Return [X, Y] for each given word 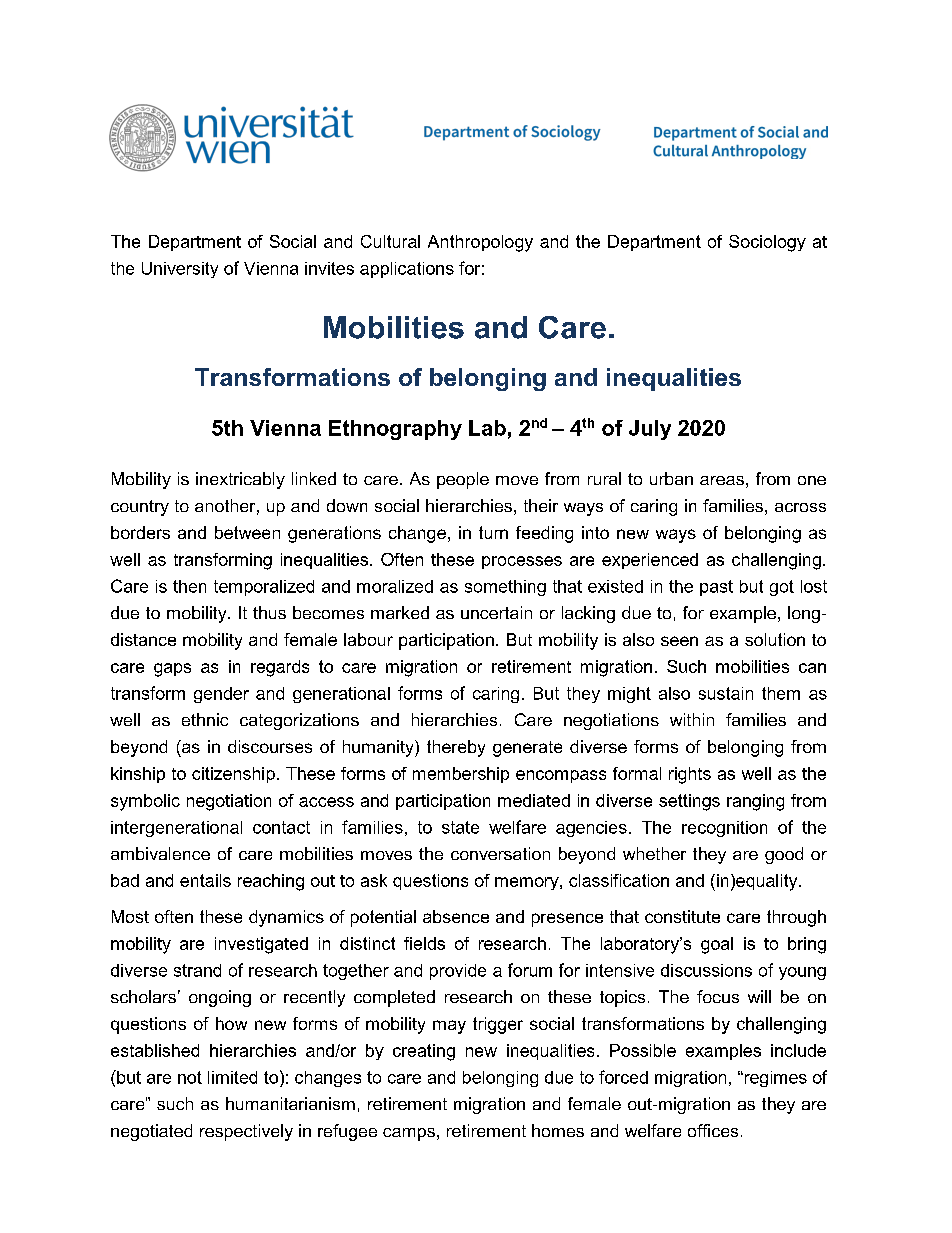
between [247, 532]
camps [409, 1134]
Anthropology [480, 243]
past [716, 588]
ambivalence [160, 853]
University [180, 270]
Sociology [767, 243]
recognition [724, 829]
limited [232, 1077]
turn [493, 532]
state [460, 827]
